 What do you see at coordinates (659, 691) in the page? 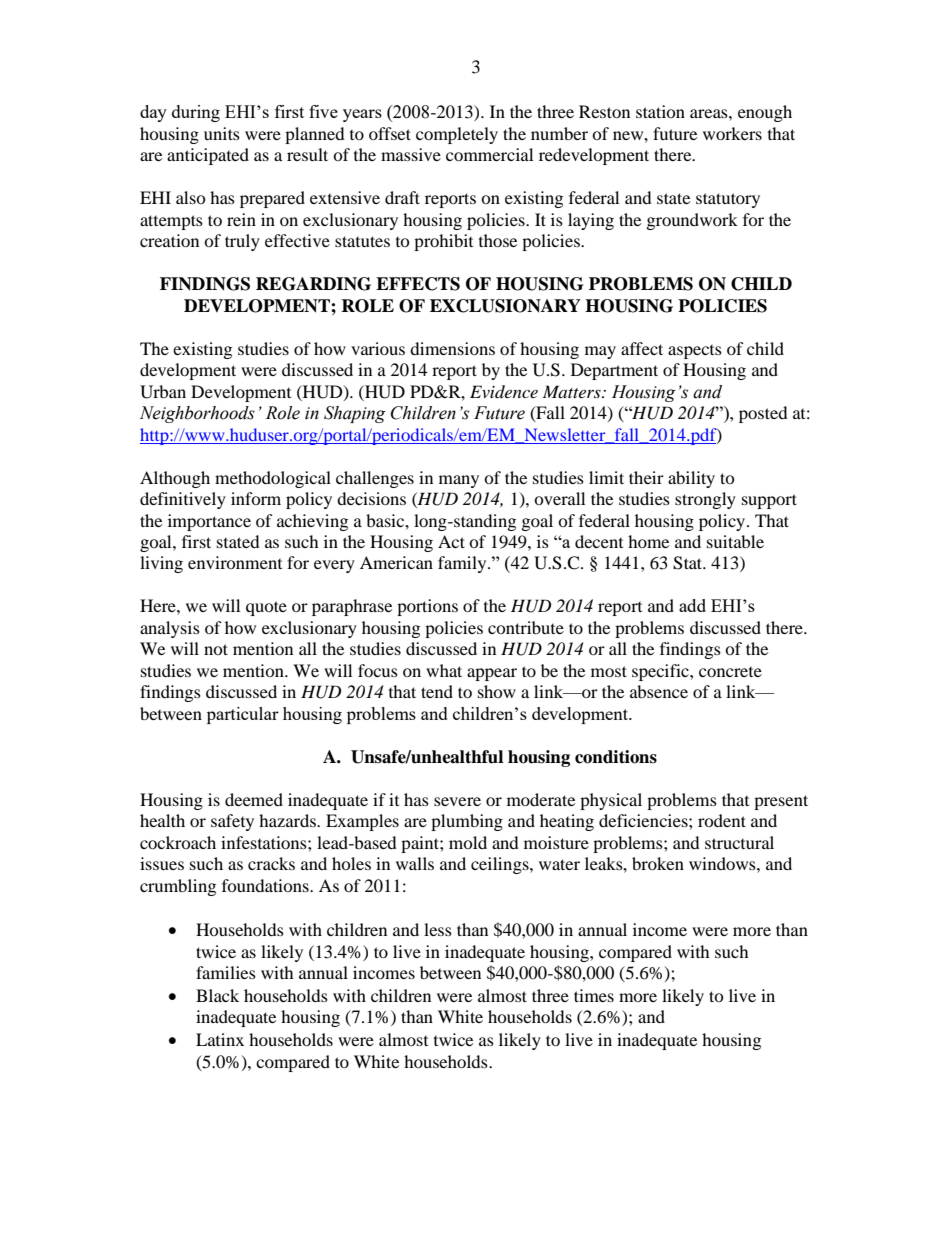
I see `absence` at bounding box center [659, 691].
